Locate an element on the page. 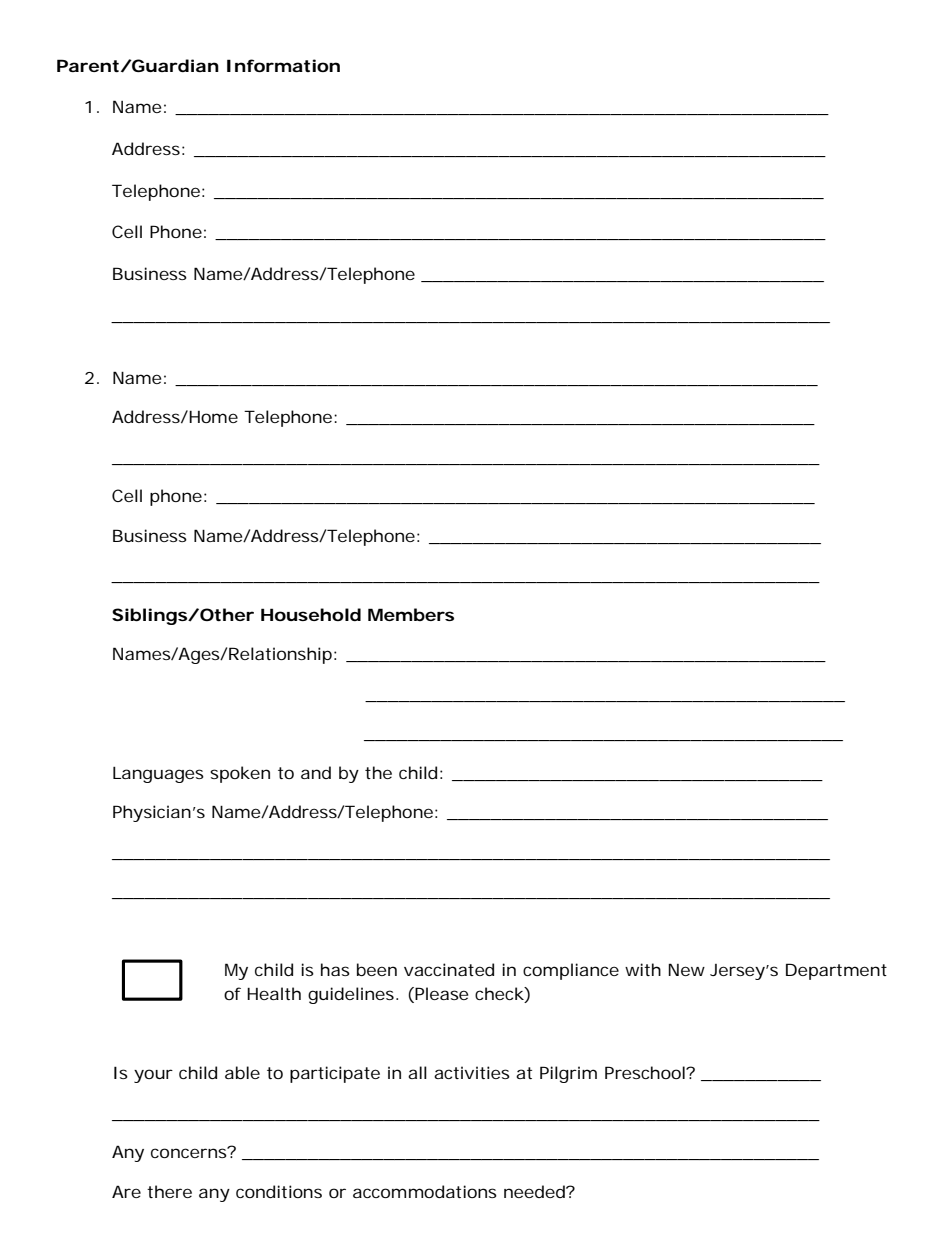 This document has height=1233, width=952. Members is located at coordinates (411, 614).
